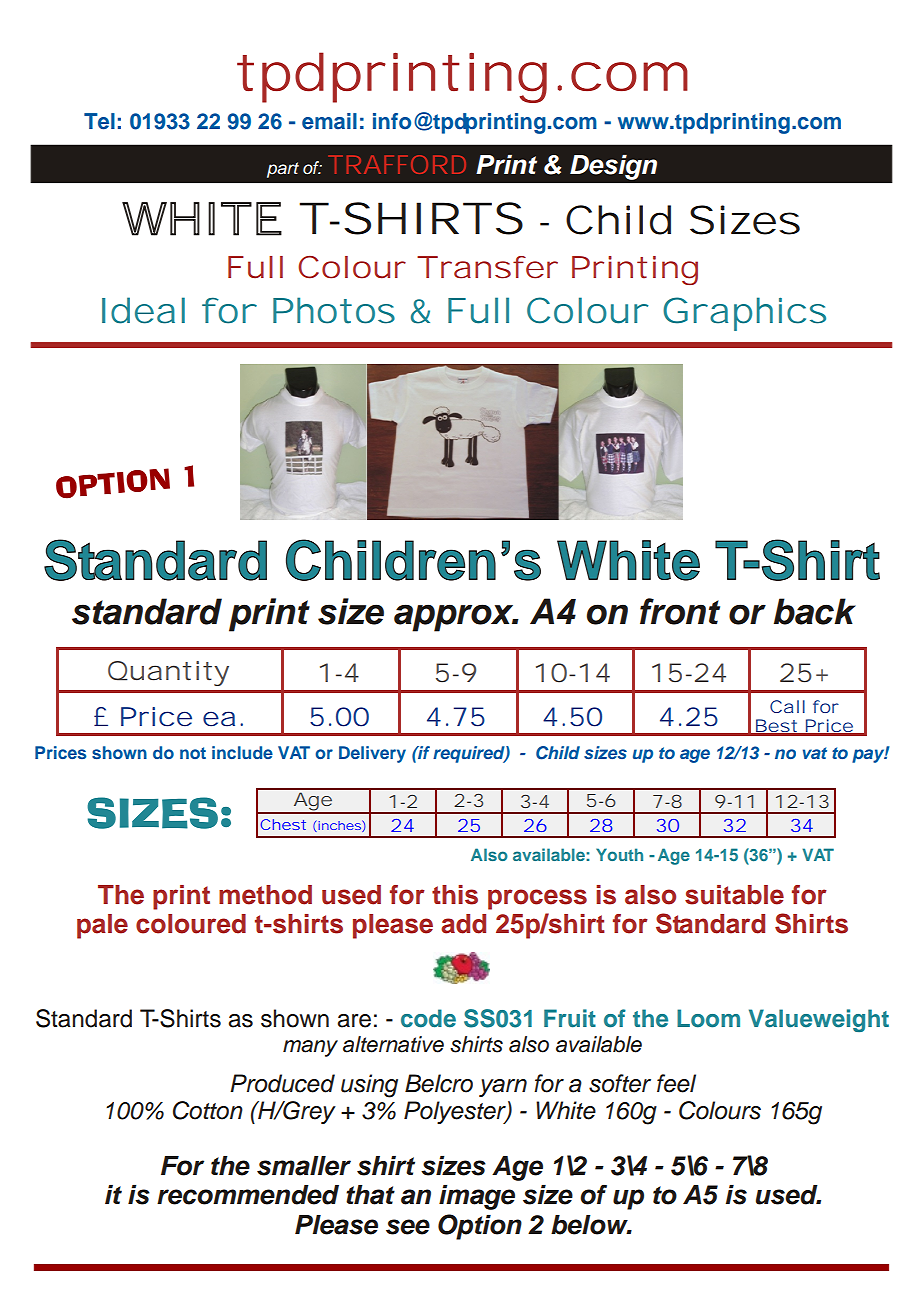 This image has height=1313, width=924. What do you see at coordinates (248, 1195) in the image?
I see `recommended` at bounding box center [248, 1195].
